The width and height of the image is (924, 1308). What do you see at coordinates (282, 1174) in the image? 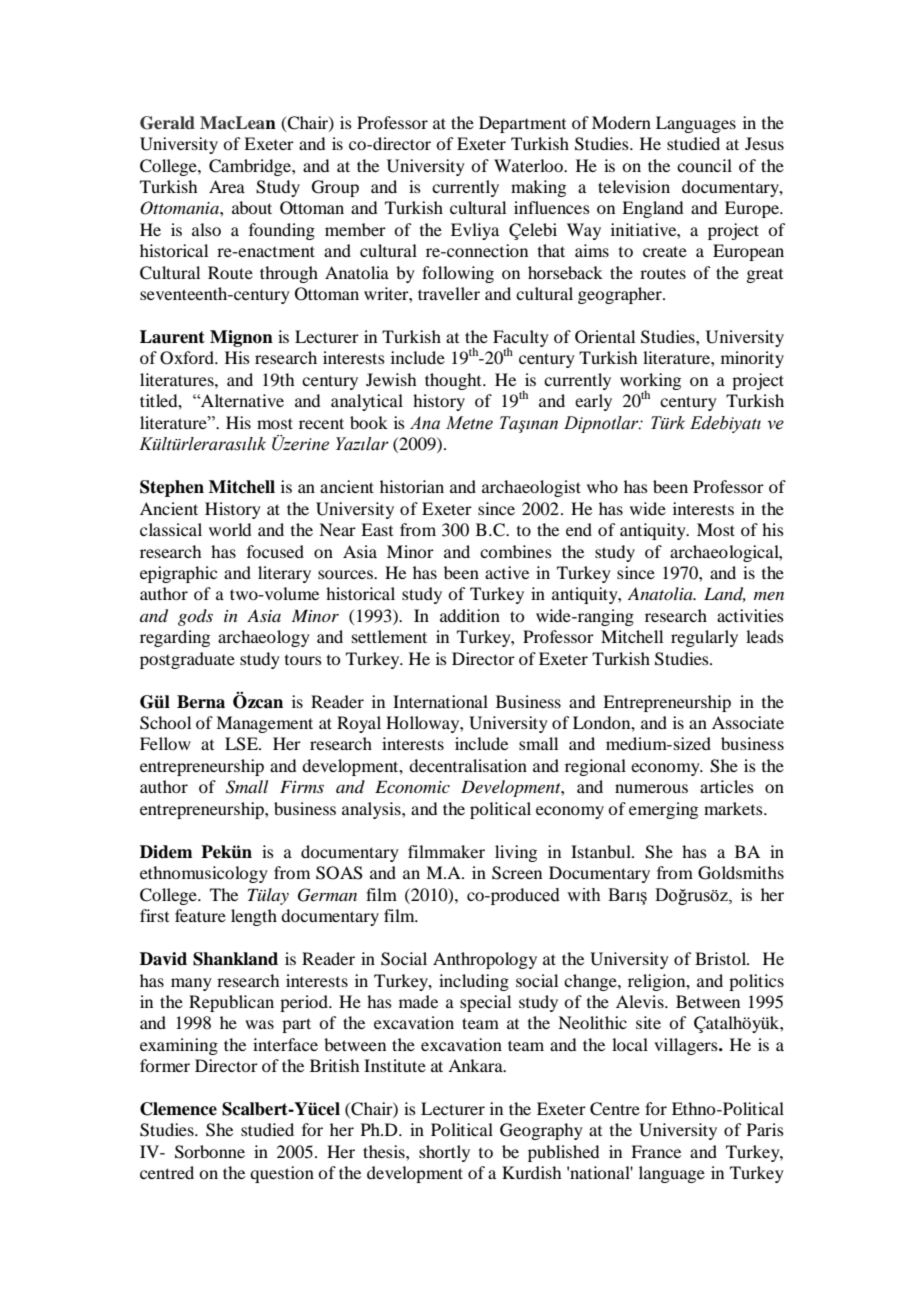
I see `question` at bounding box center [282, 1174].
